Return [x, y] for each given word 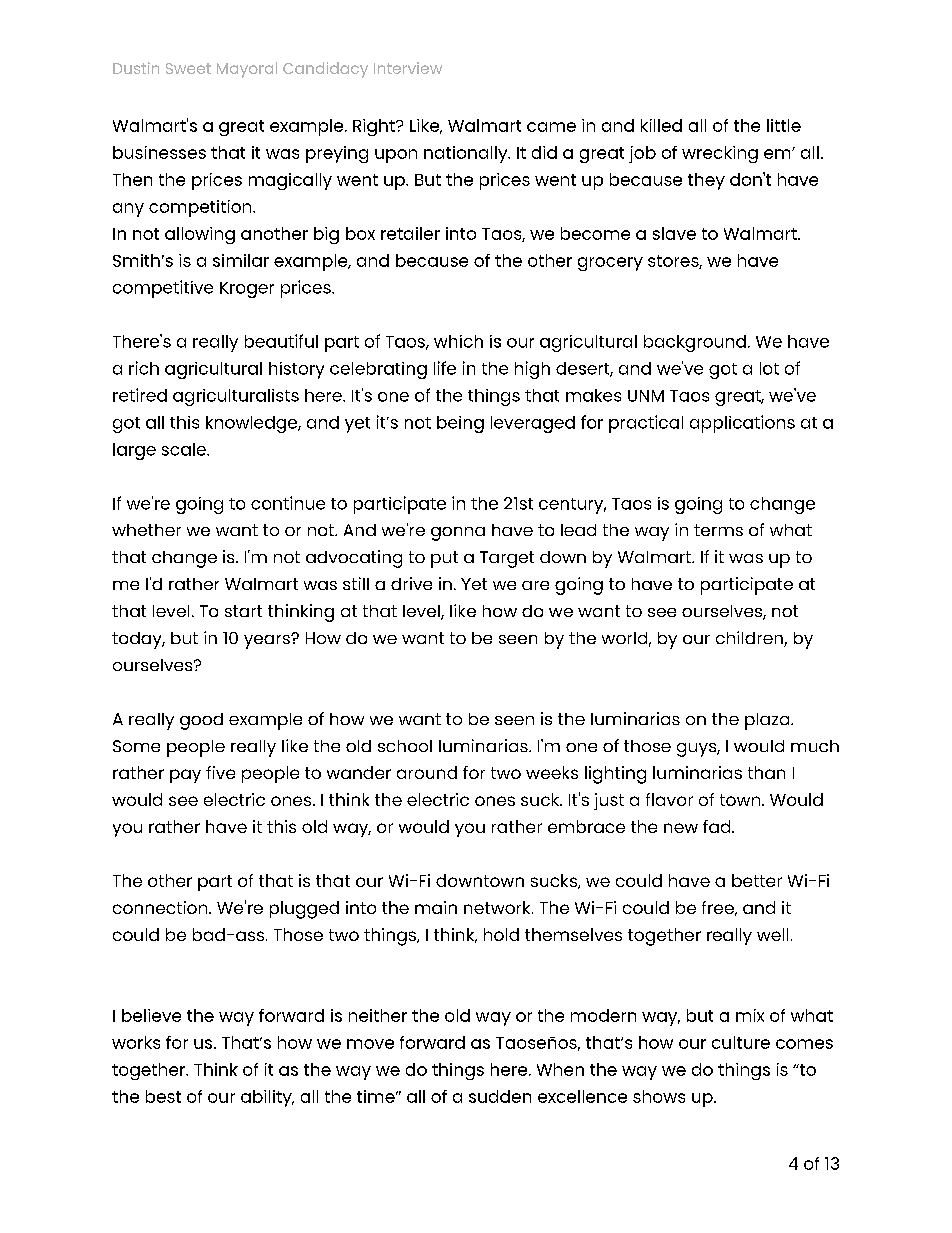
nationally [467, 154]
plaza [768, 721]
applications [742, 424]
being [460, 424]
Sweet [188, 68]
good [201, 721]
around [427, 772]
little [784, 125]
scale [185, 449]
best [163, 1096]
